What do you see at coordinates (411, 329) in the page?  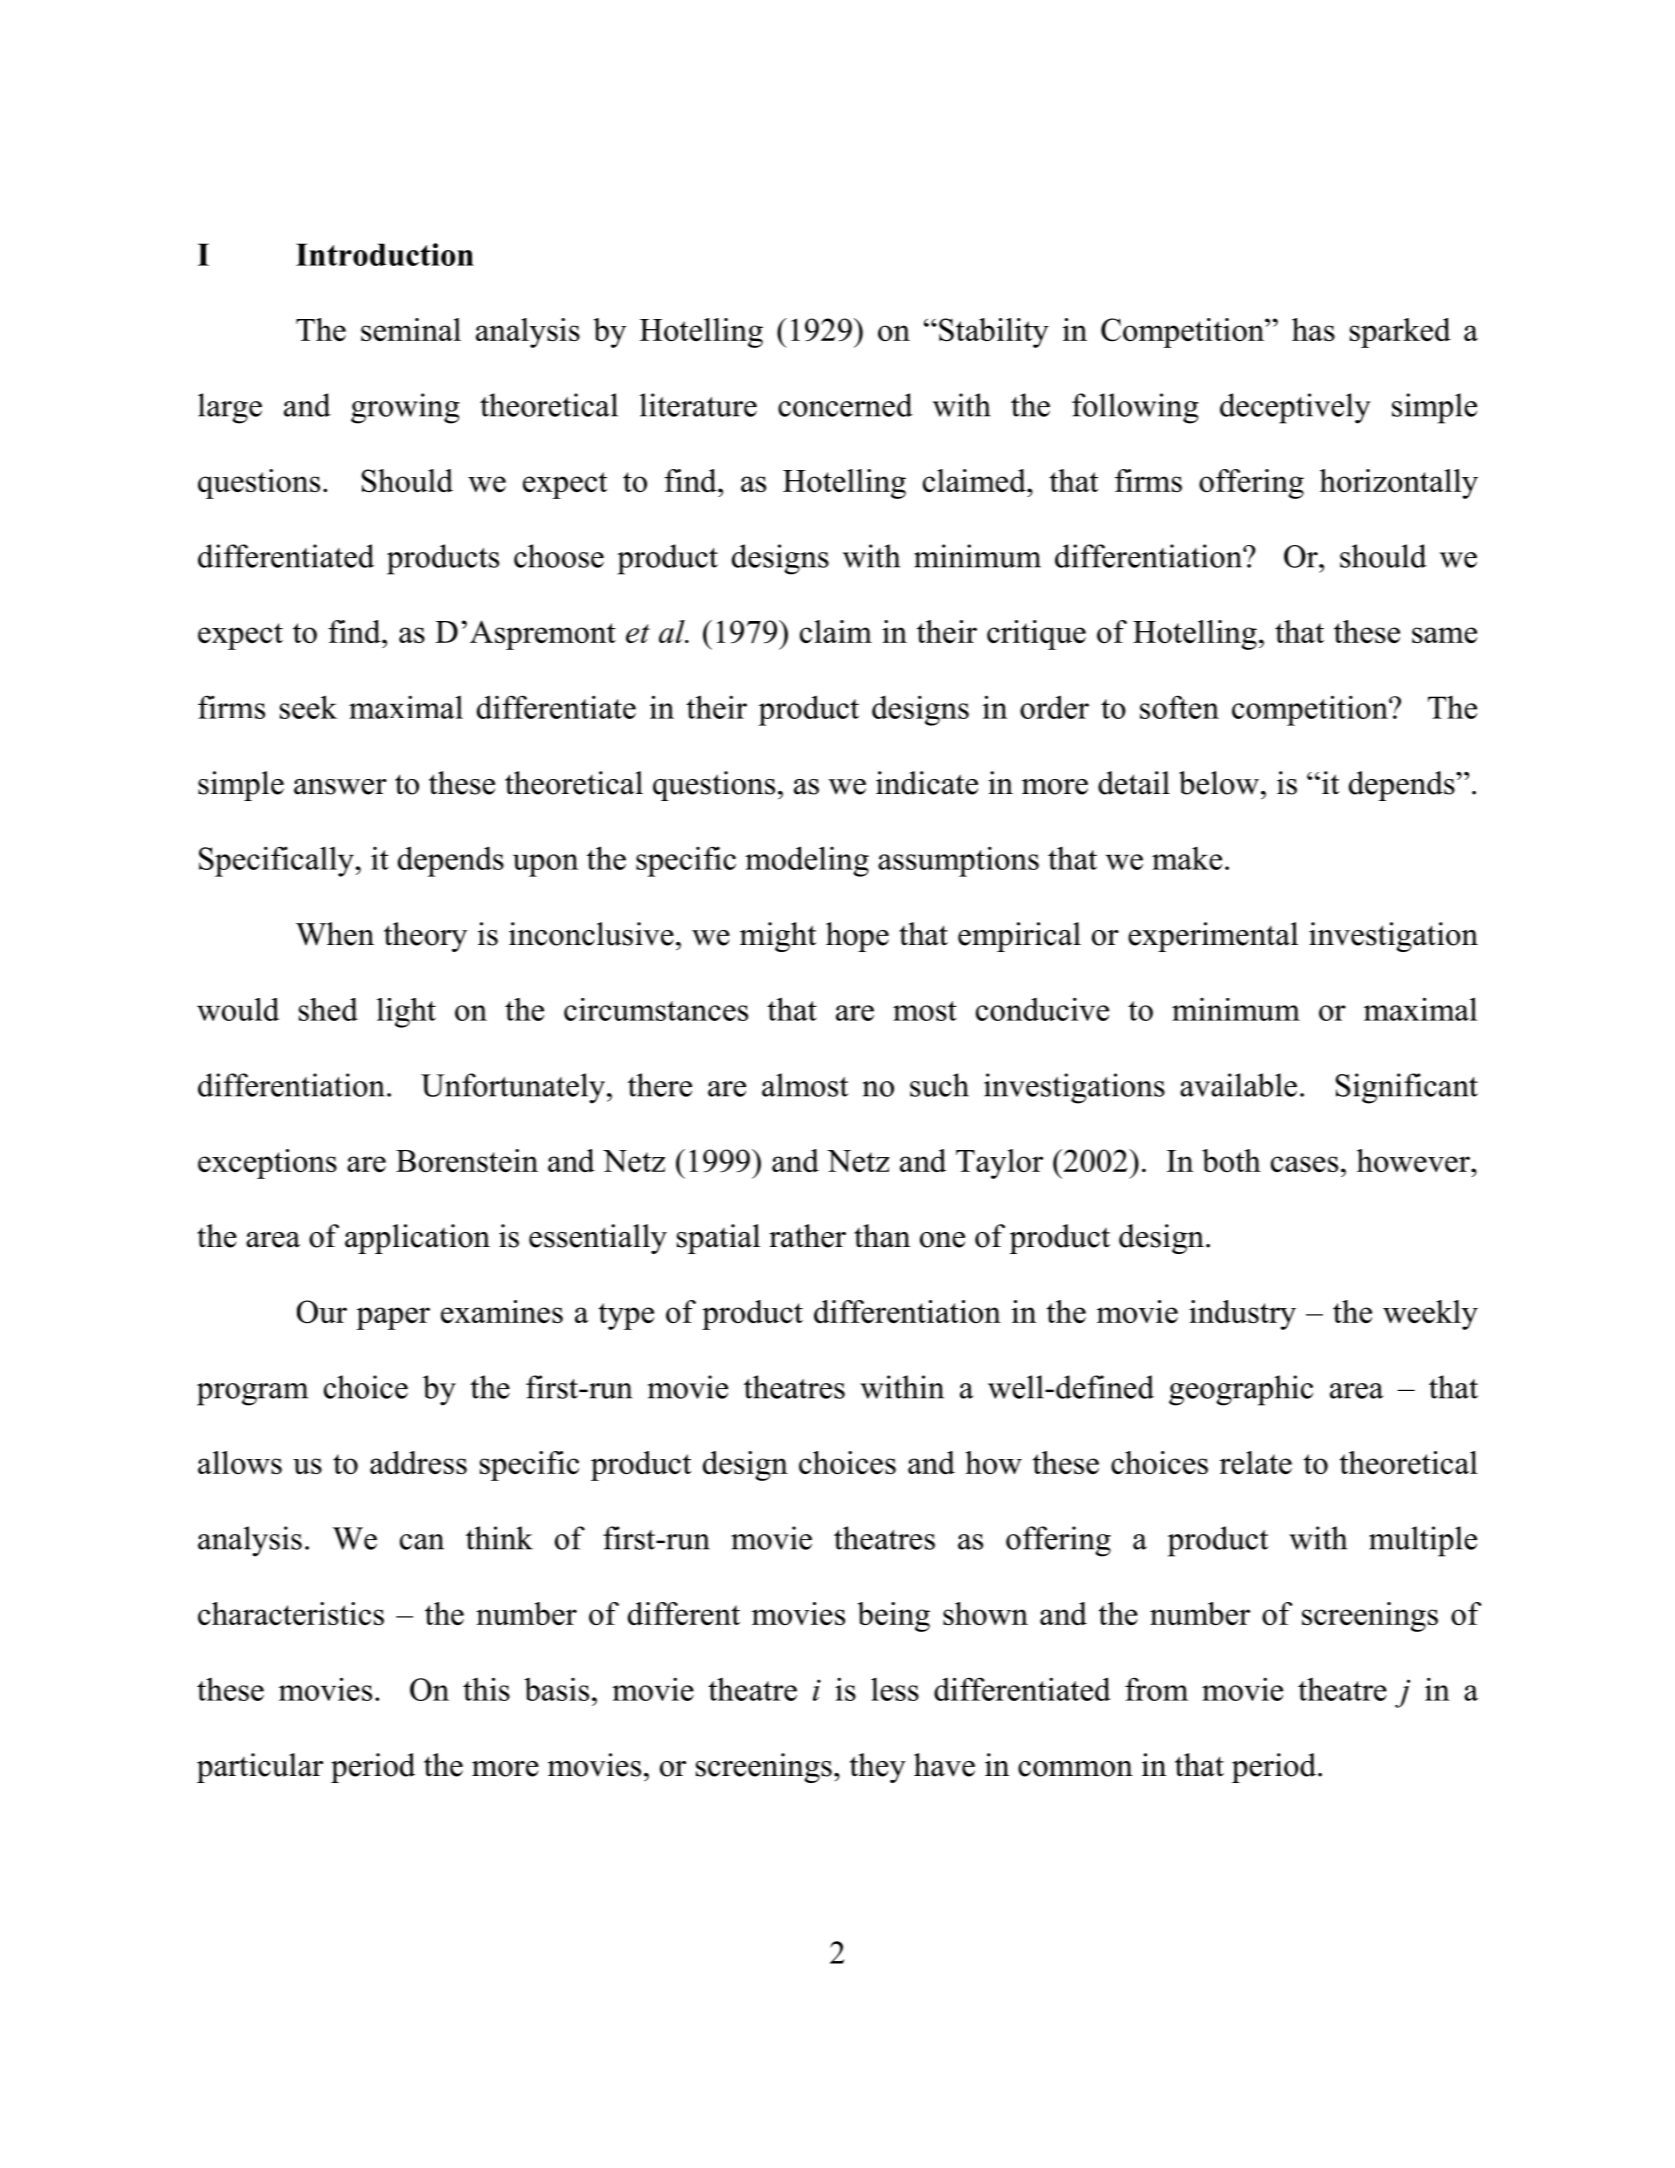 I see `seminal` at bounding box center [411, 329].
